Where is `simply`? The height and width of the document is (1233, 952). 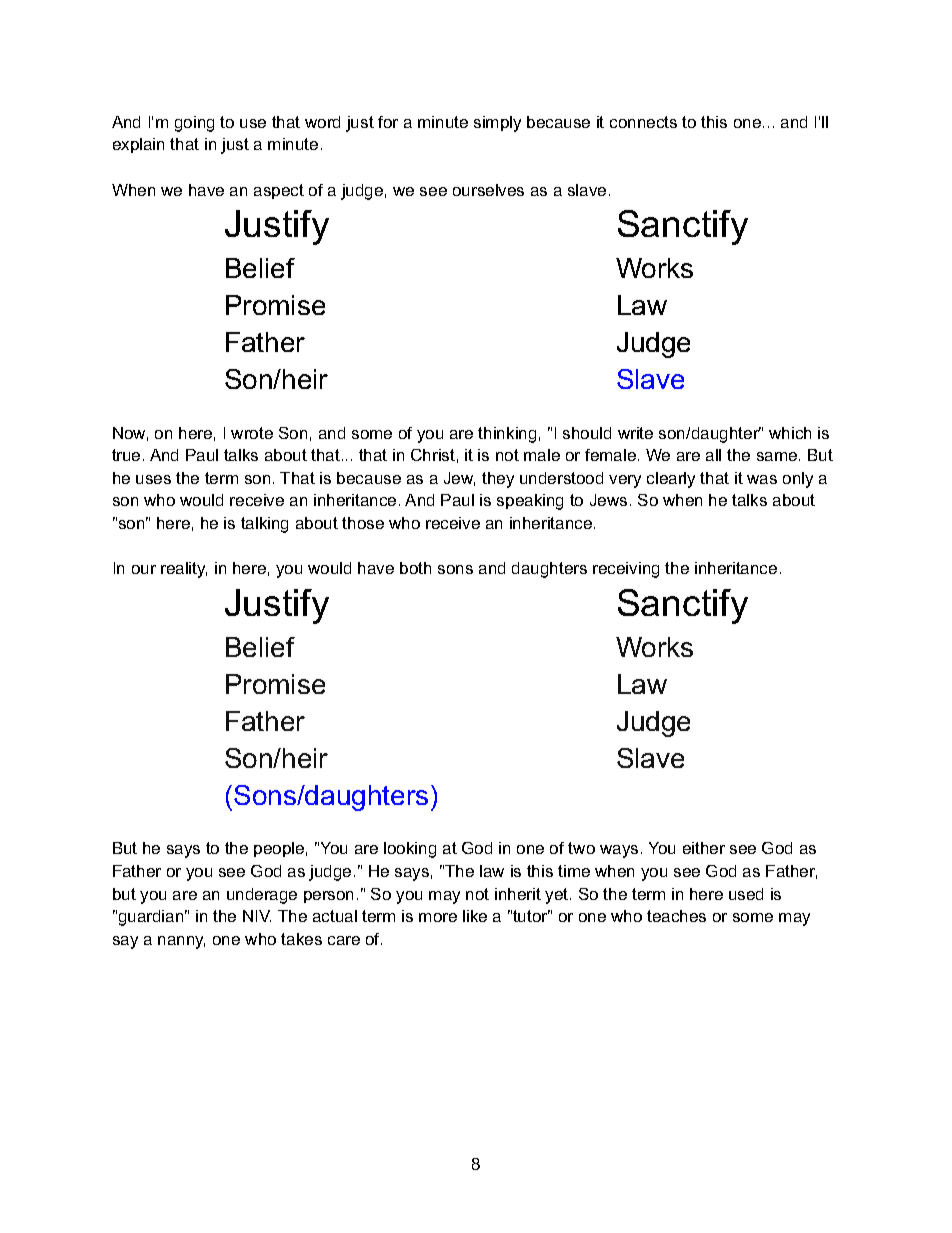 simply is located at coordinates (497, 124).
